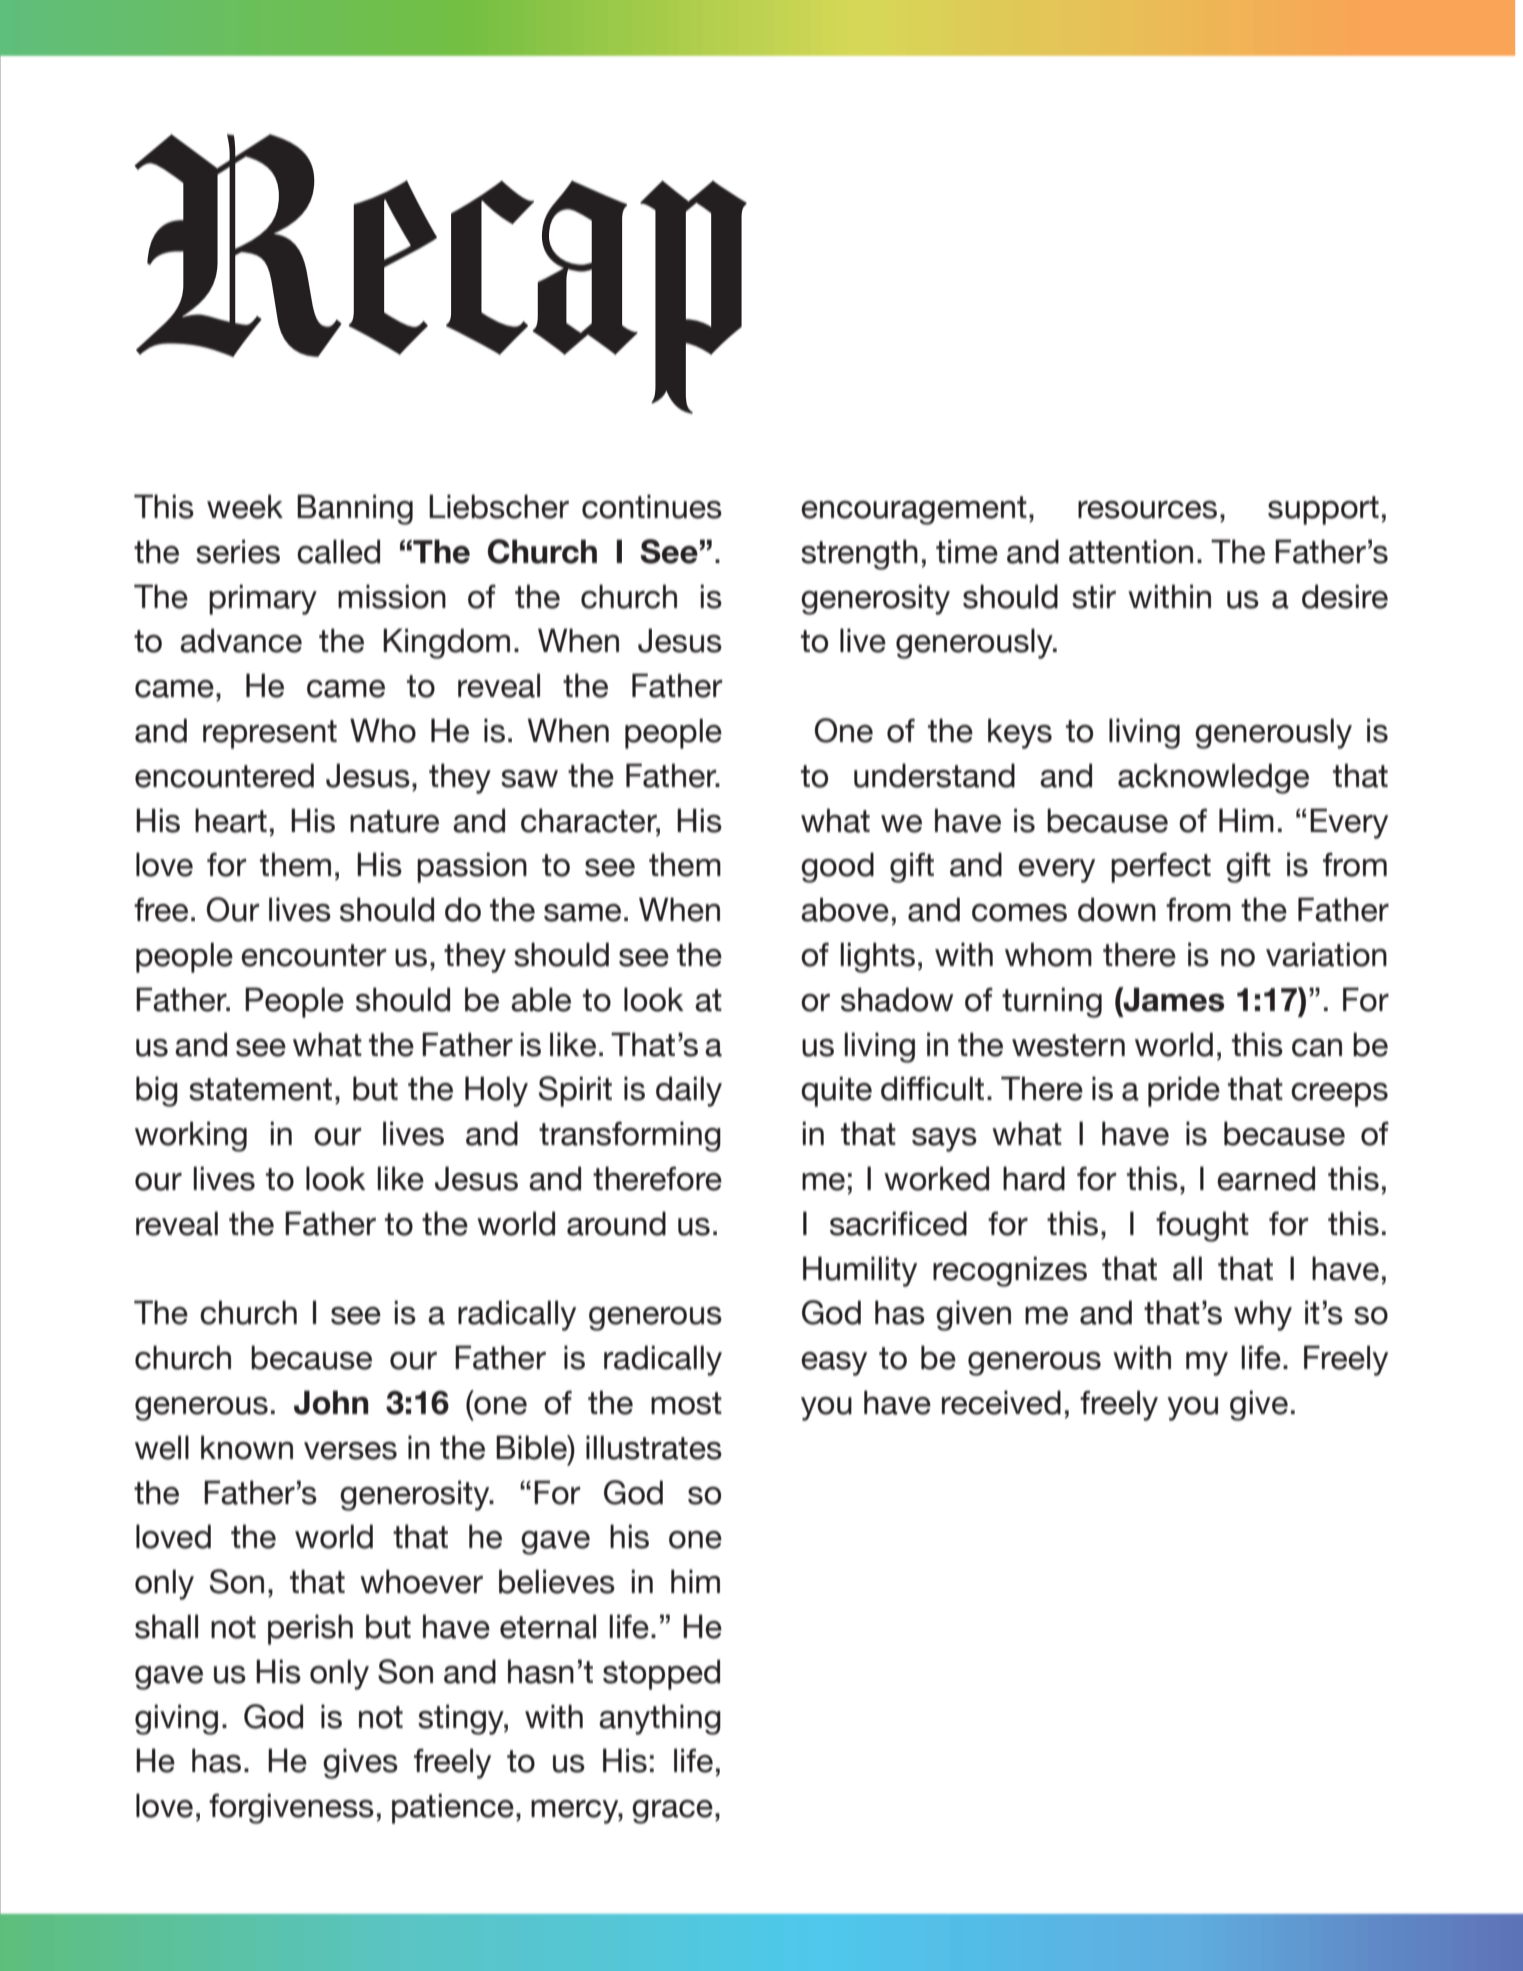 The height and width of the screenshot is (1971, 1523). Describe the element at coordinates (672, 1812) in the screenshot. I see `grace` at that location.
